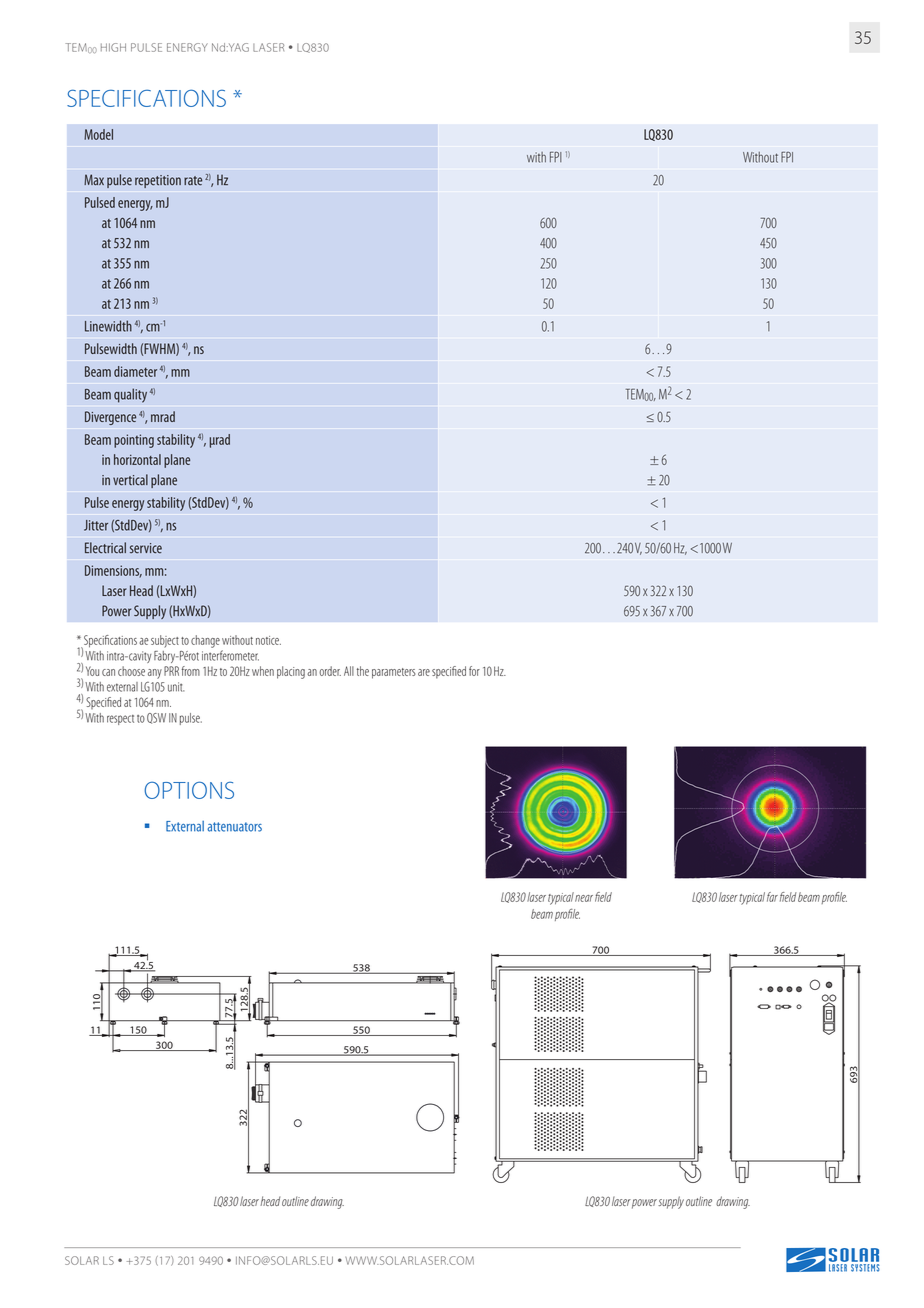 This screenshot has height=1308, width=924. Describe the element at coordinates (165, 641) in the screenshot. I see `subject` at that location.
